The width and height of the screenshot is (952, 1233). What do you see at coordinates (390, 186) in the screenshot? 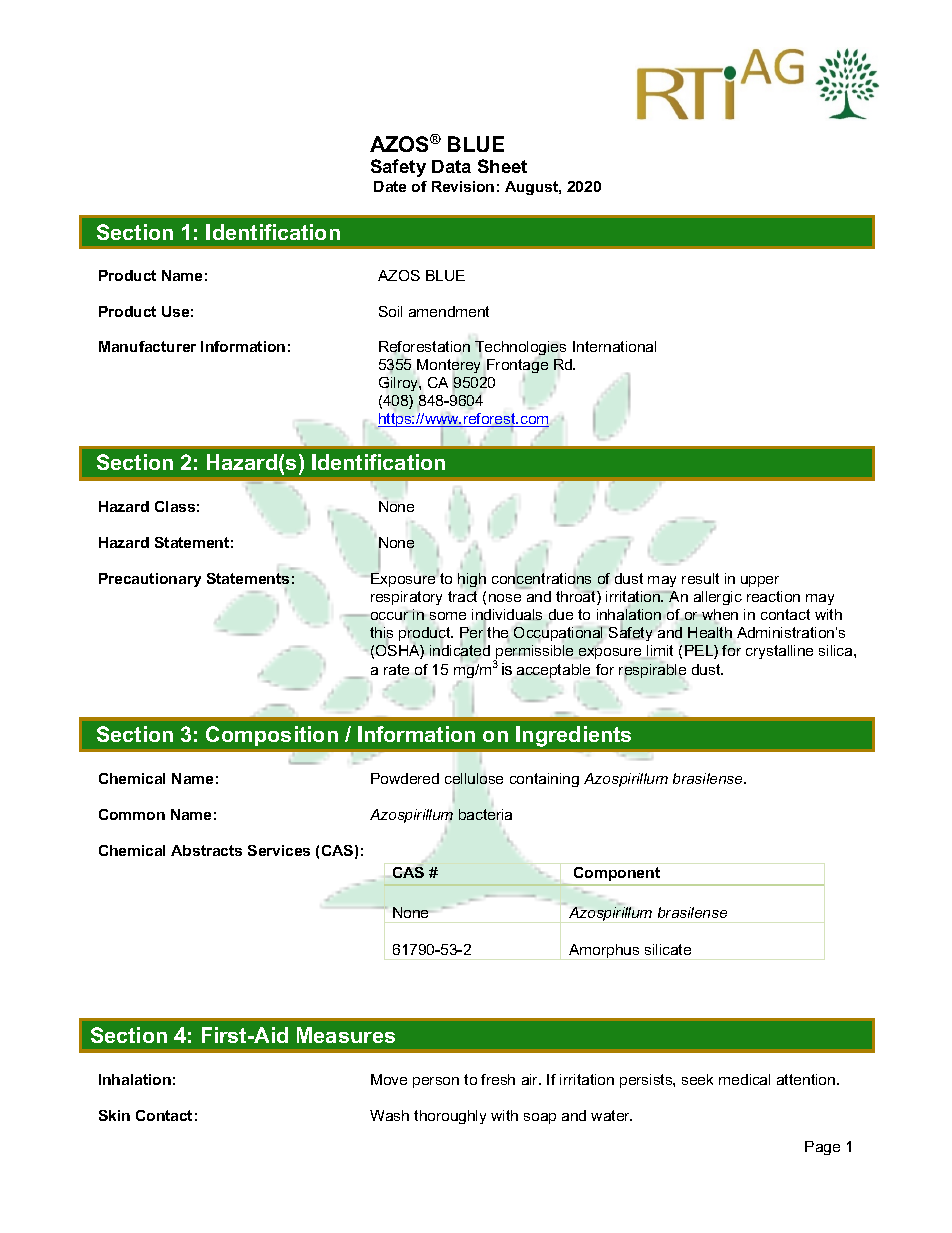
I see `Date` at bounding box center [390, 186].
